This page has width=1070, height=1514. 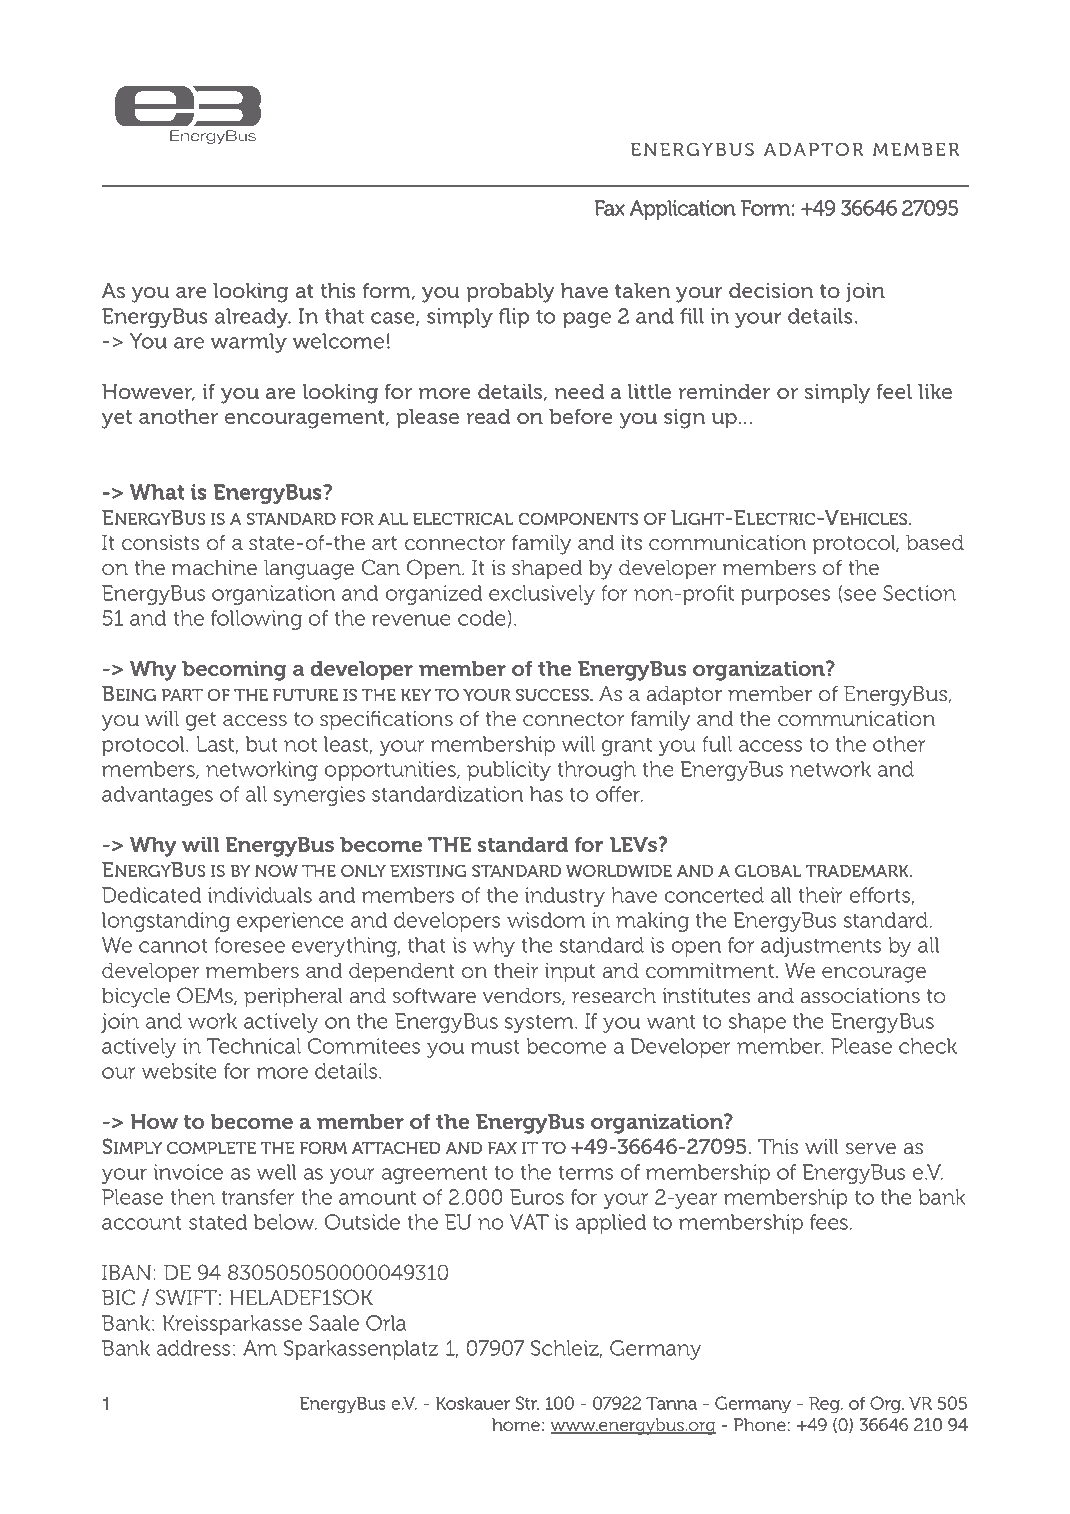 What do you see at coordinates (935, 543) in the page?
I see `based` at bounding box center [935, 543].
